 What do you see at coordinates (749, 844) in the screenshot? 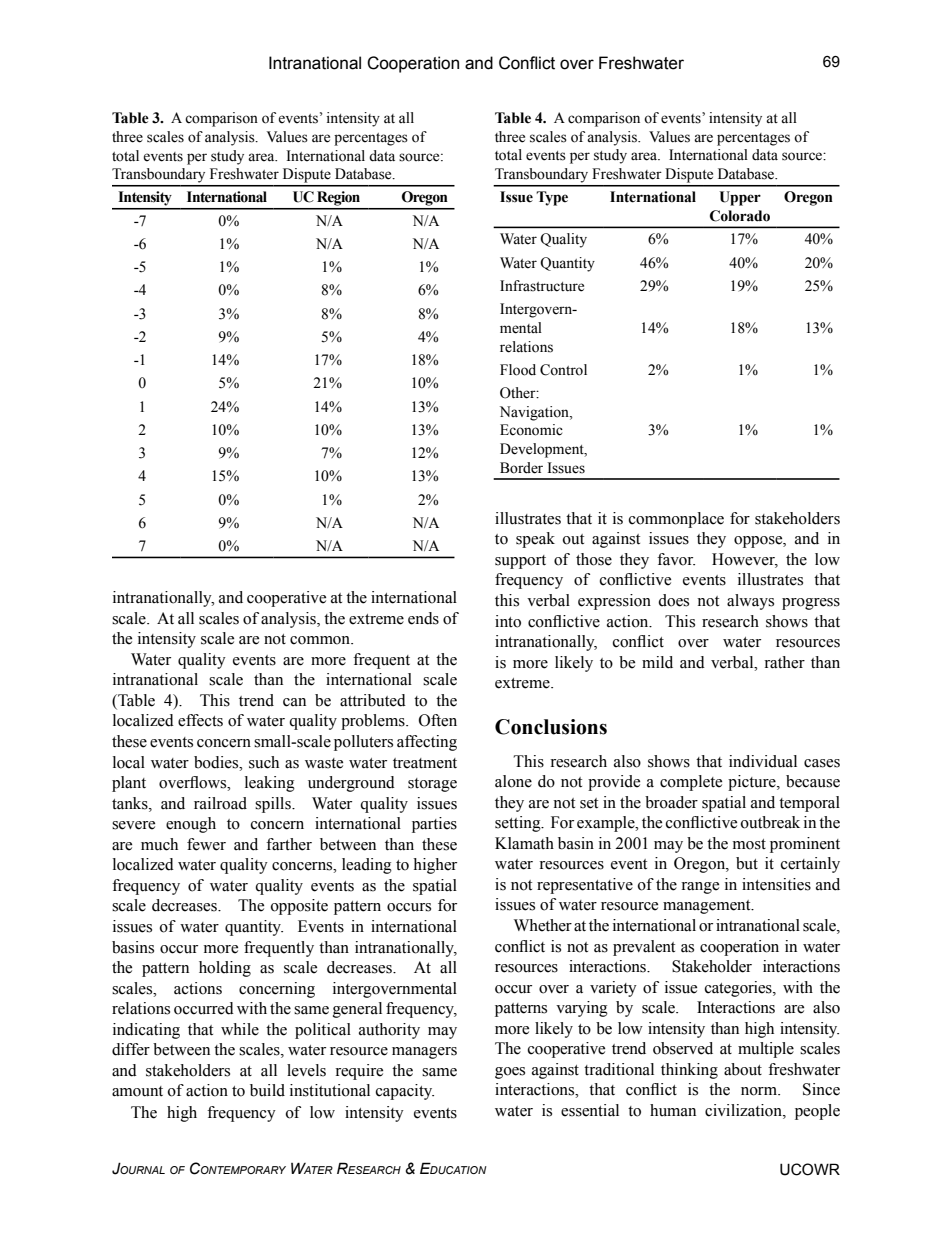
I see `most` at bounding box center [749, 844].
